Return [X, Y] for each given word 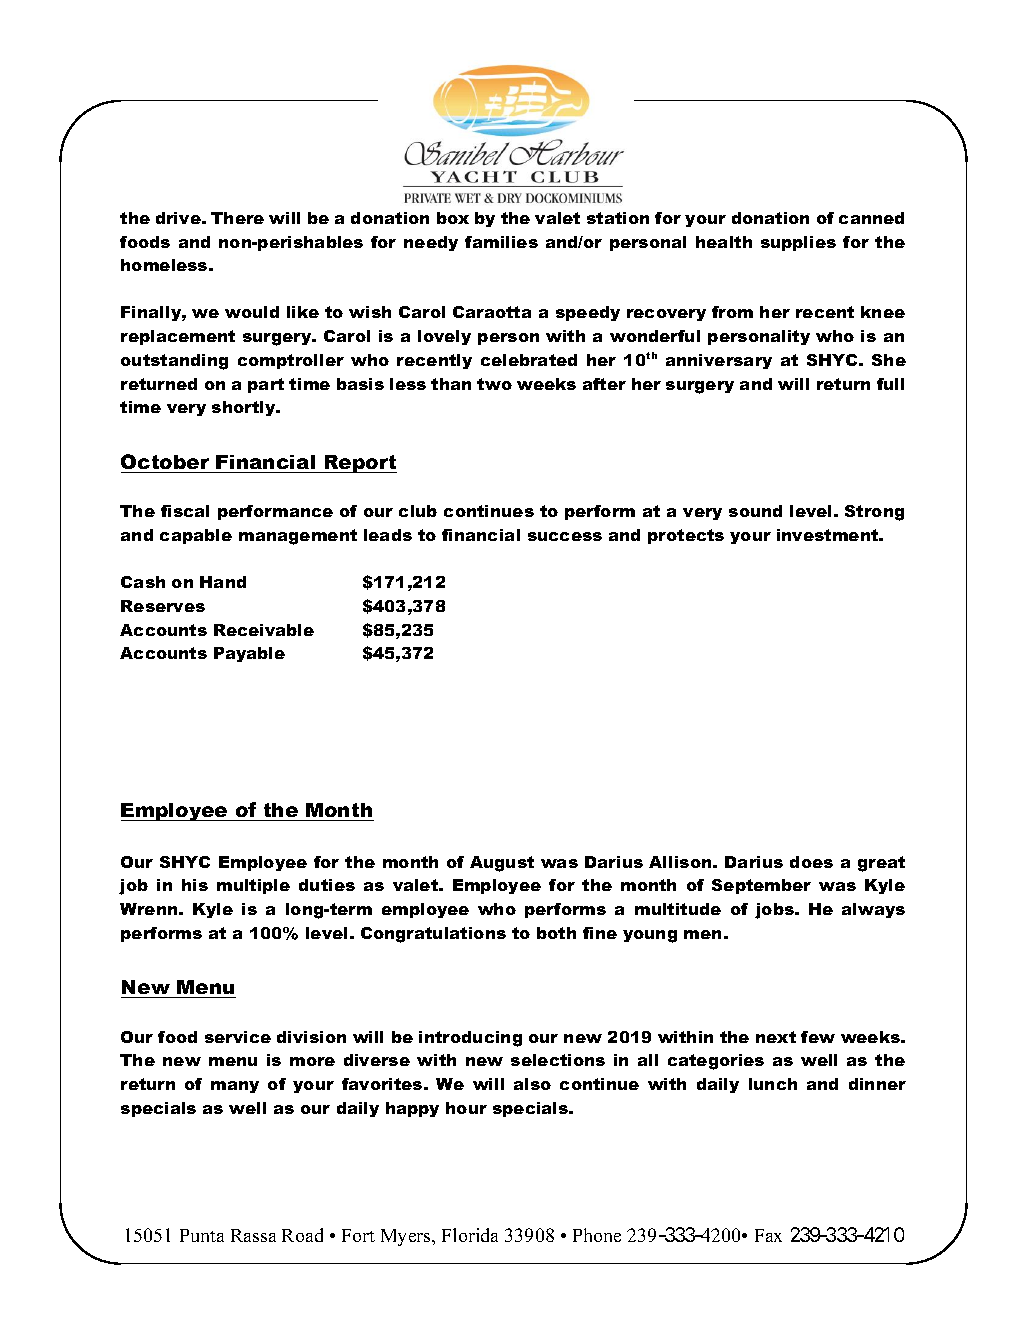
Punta [202, 1235]
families [501, 242]
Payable [249, 654]
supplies [798, 243]
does [811, 862]
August [502, 864]
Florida [470, 1235]
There [237, 218]
